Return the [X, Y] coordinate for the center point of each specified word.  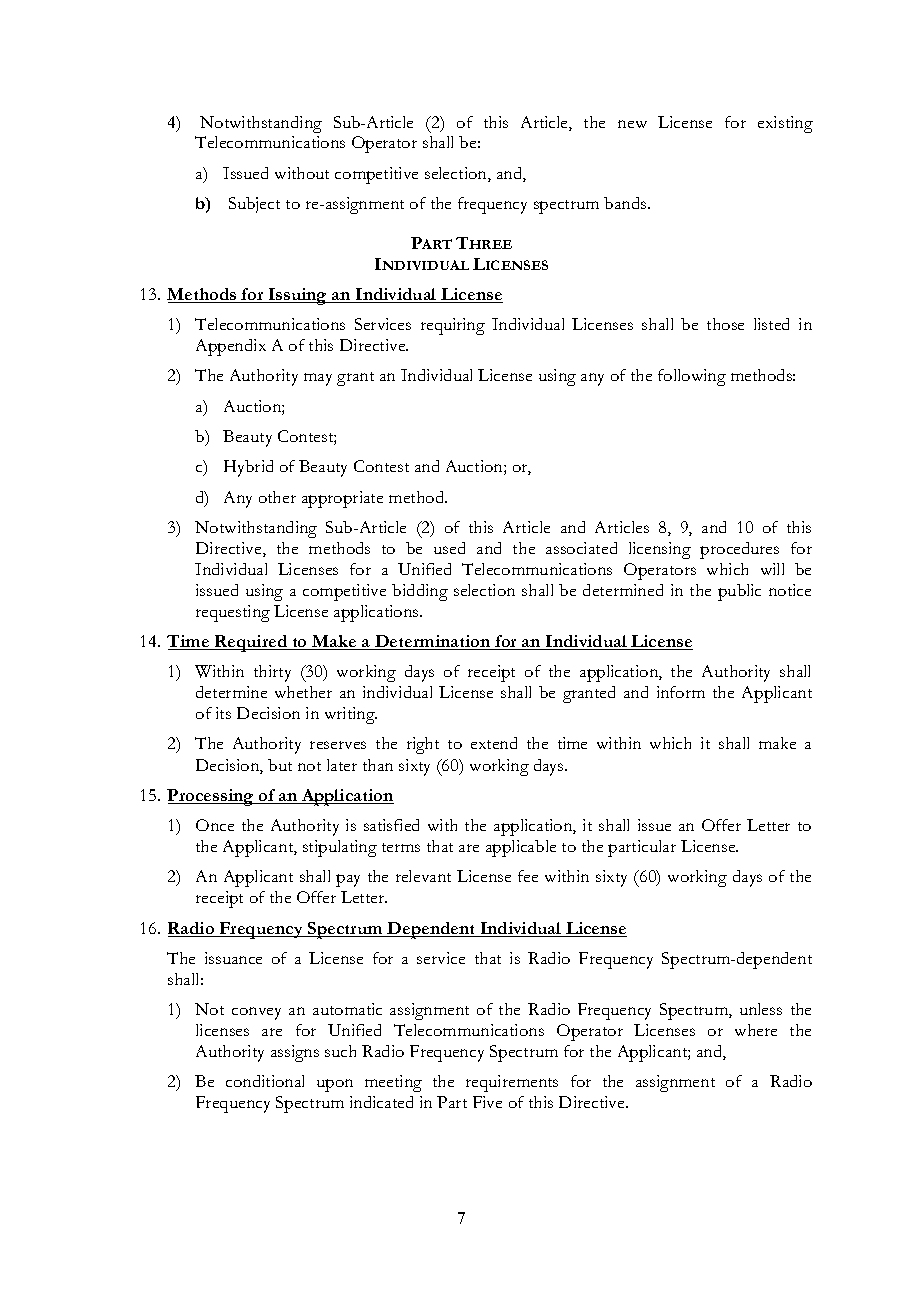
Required [251, 643]
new [632, 124]
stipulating [340, 848]
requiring [453, 326]
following [692, 377]
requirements [512, 1083]
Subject [254, 205]
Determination [433, 642]
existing [785, 124]
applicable [521, 848]
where [756, 1030]
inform [681, 692]
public [739, 592]
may [318, 379]
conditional [265, 1081]
